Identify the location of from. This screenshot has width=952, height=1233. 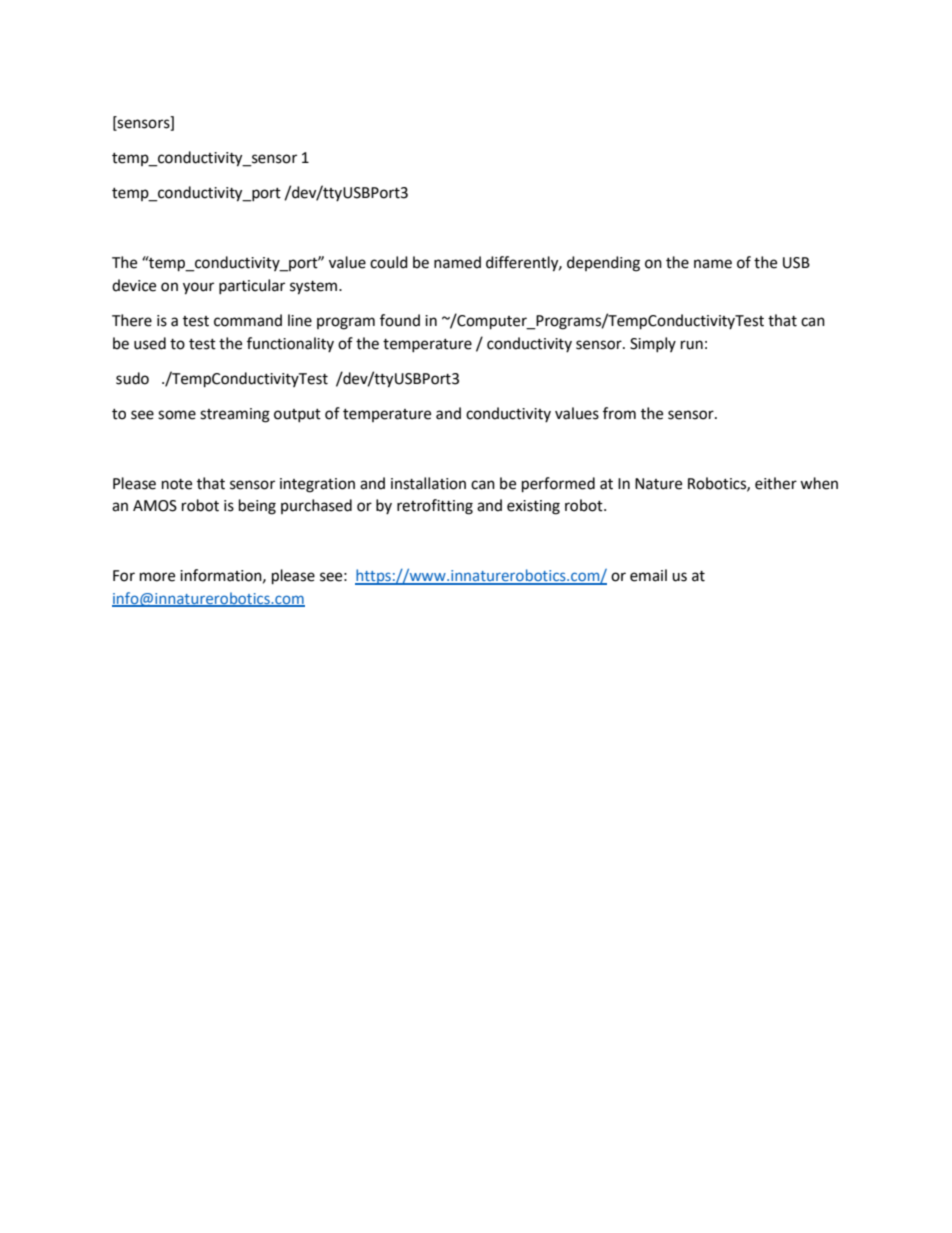
(619, 413).
